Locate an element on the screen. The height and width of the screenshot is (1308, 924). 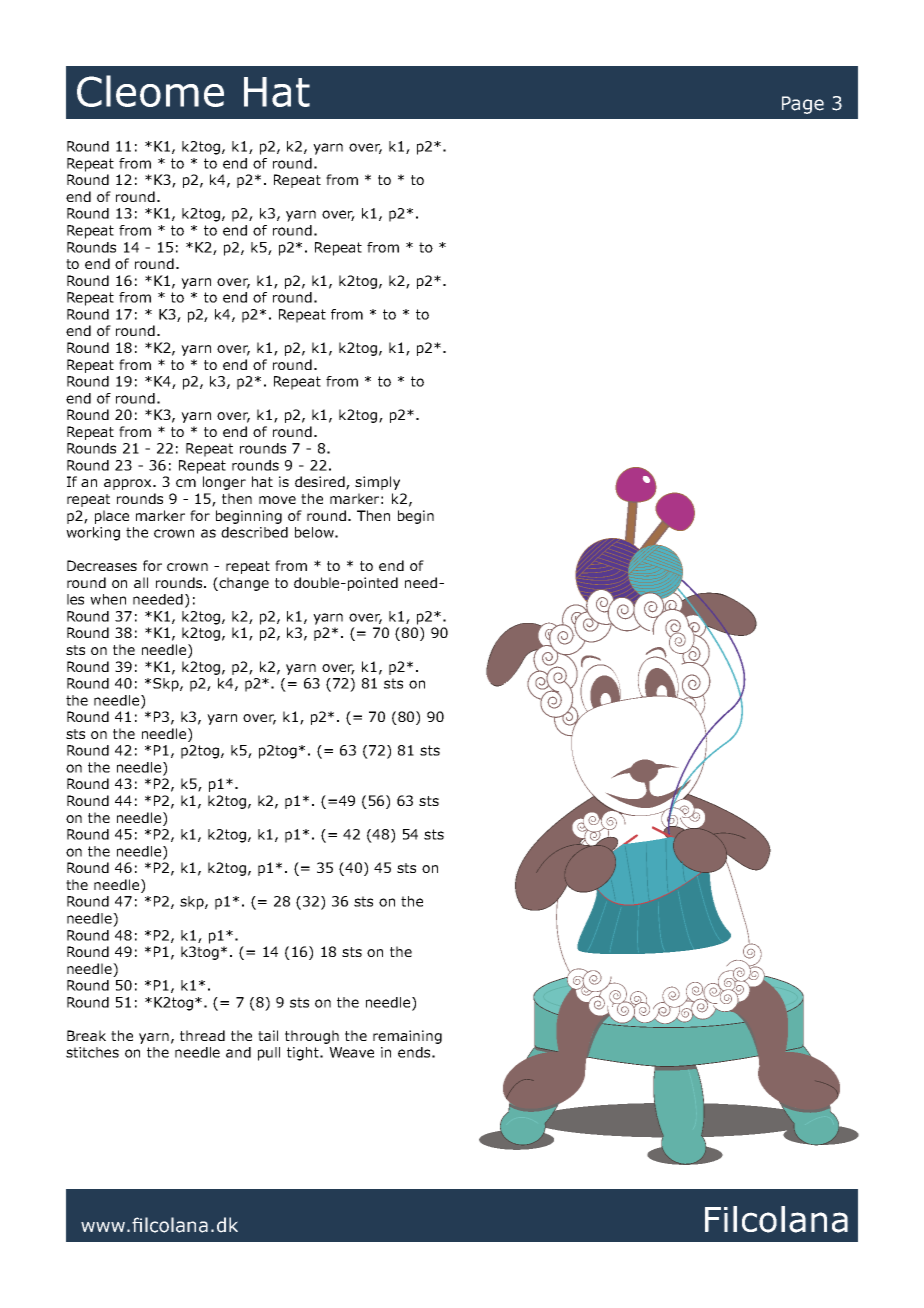
move is located at coordinates (277, 500).
